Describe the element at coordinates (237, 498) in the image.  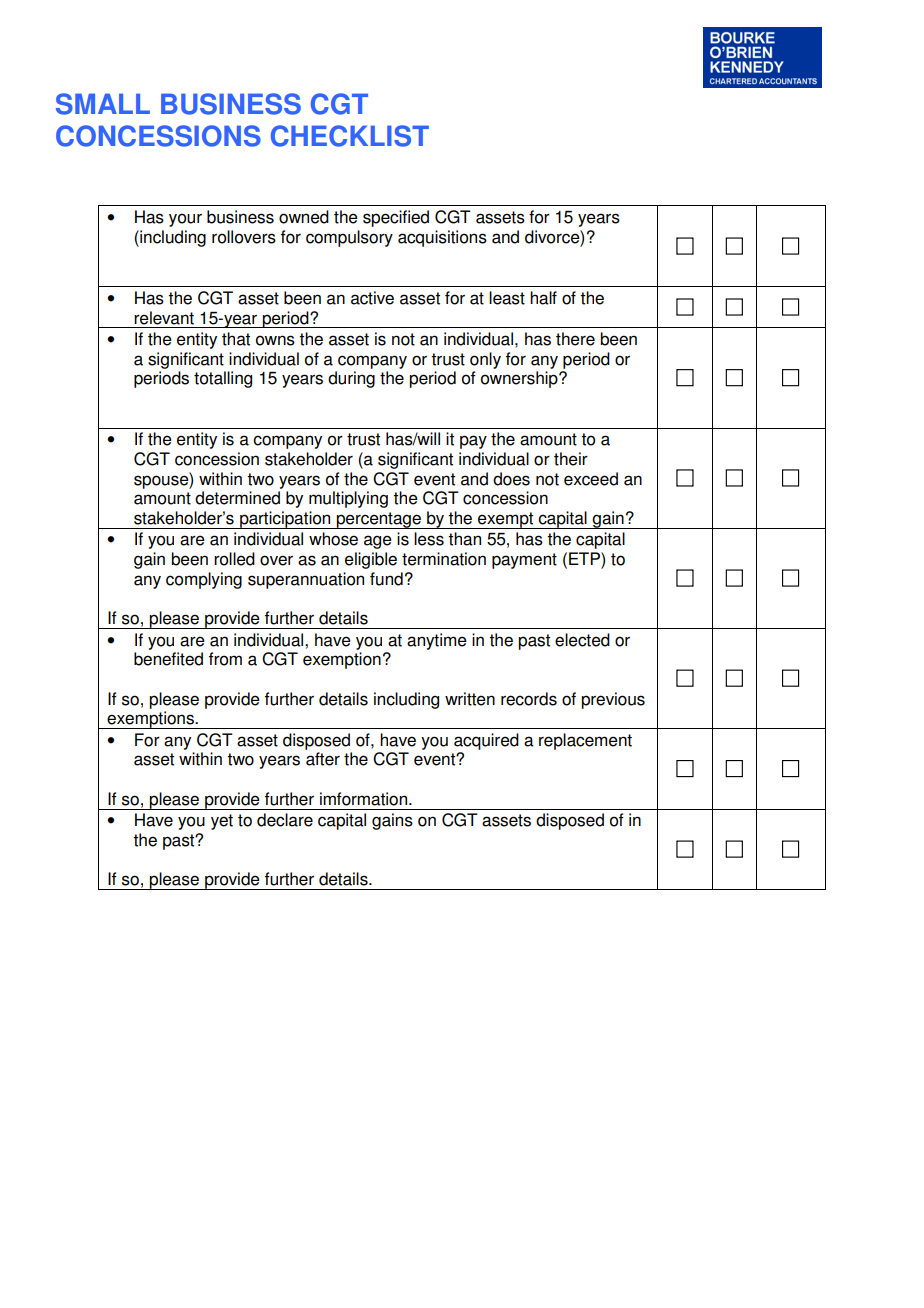
I see `determined` at that location.
